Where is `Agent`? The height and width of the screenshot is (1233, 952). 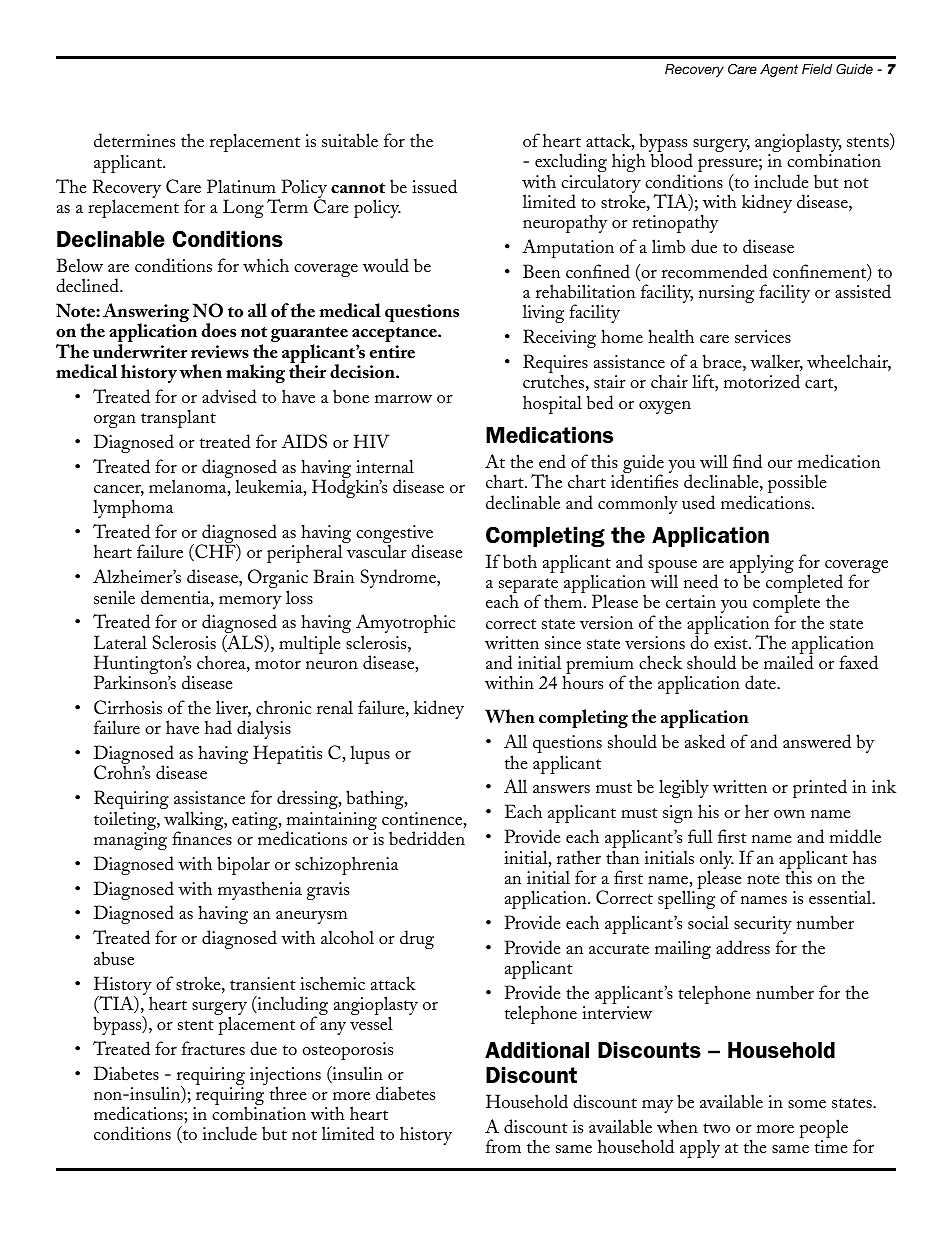 Agent is located at coordinates (779, 70).
